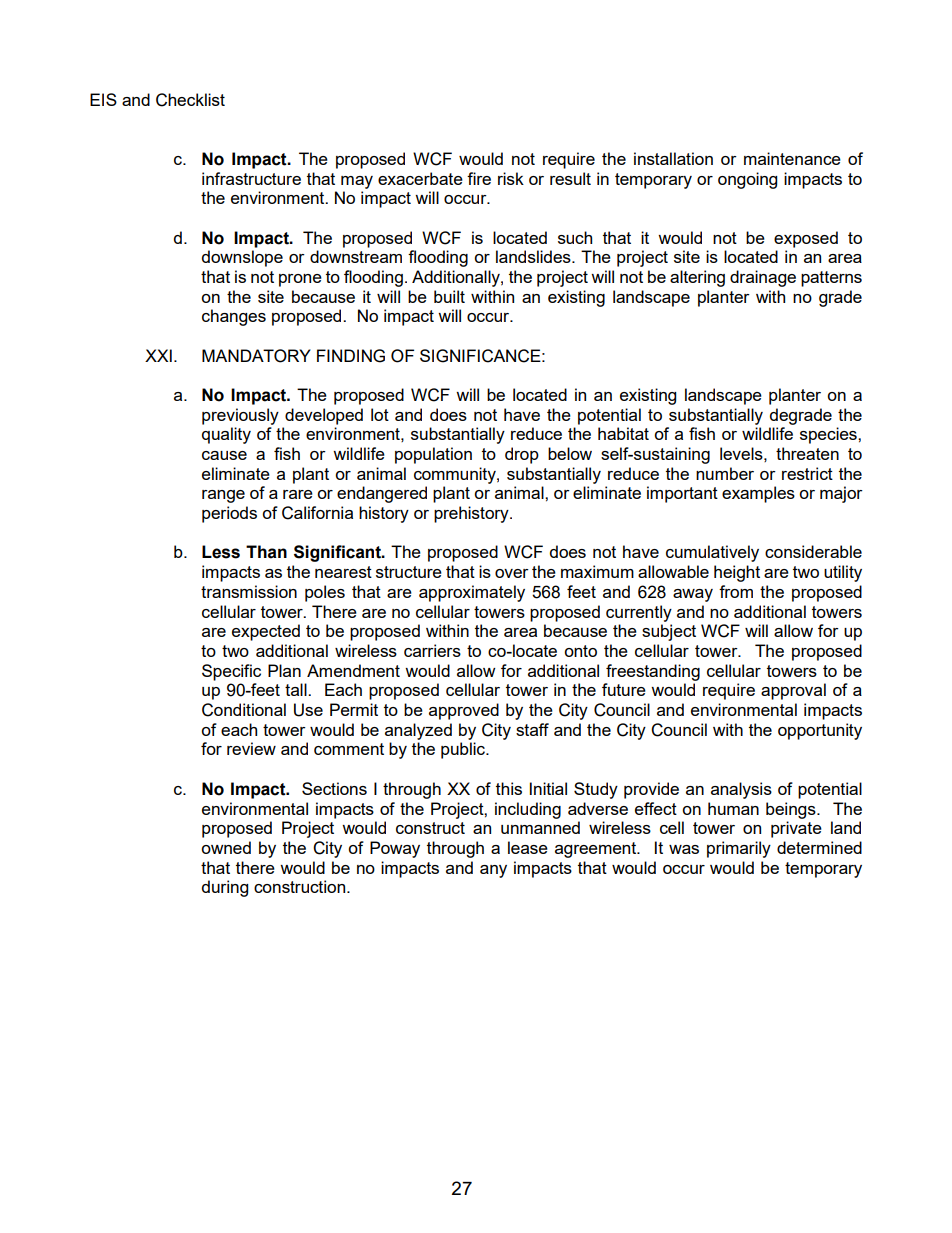 This screenshot has height=1233, width=952. Describe the element at coordinates (226, 847) in the screenshot. I see `owned` at that location.
